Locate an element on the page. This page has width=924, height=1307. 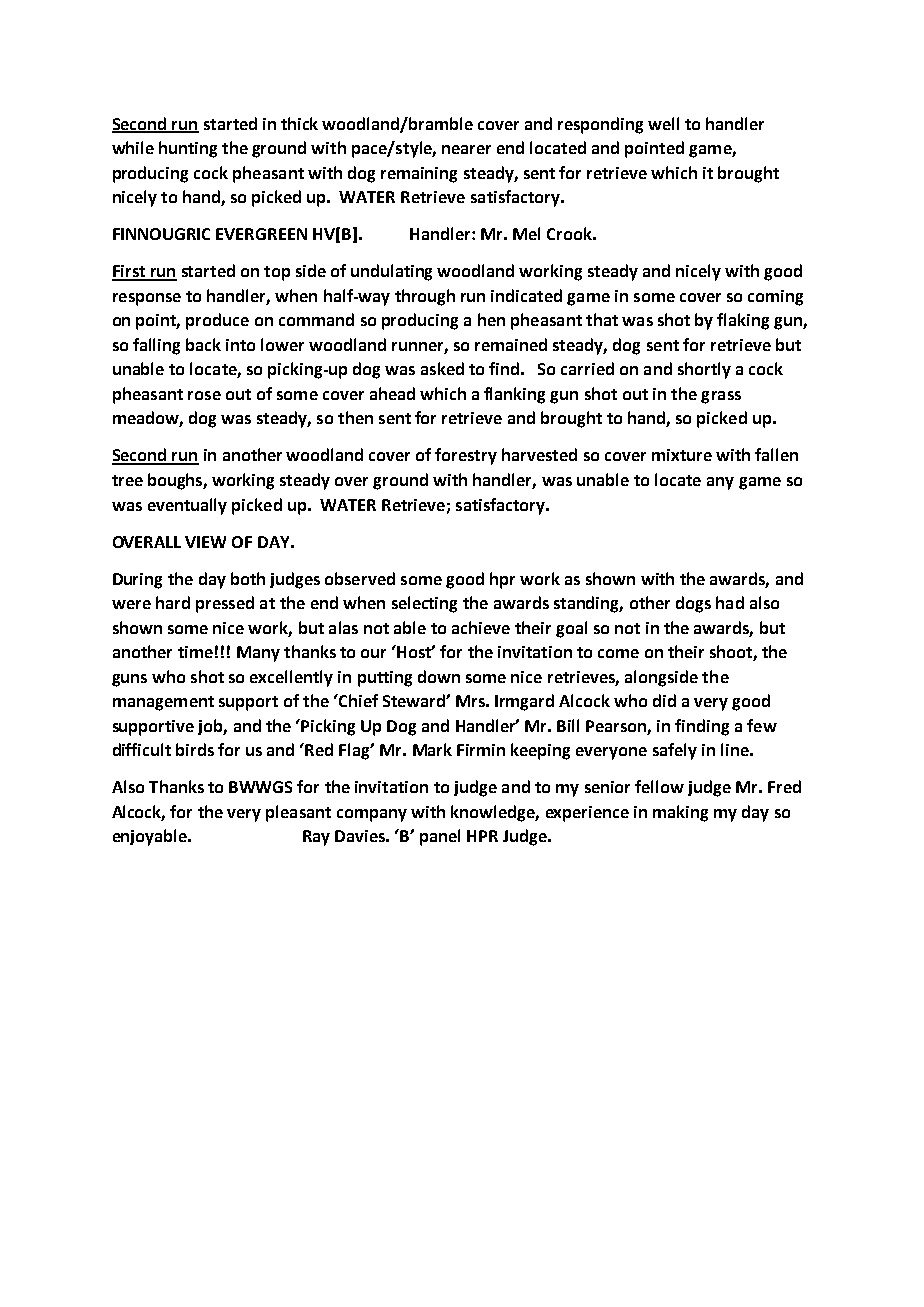
forestry is located at coordinates (466, 456).
